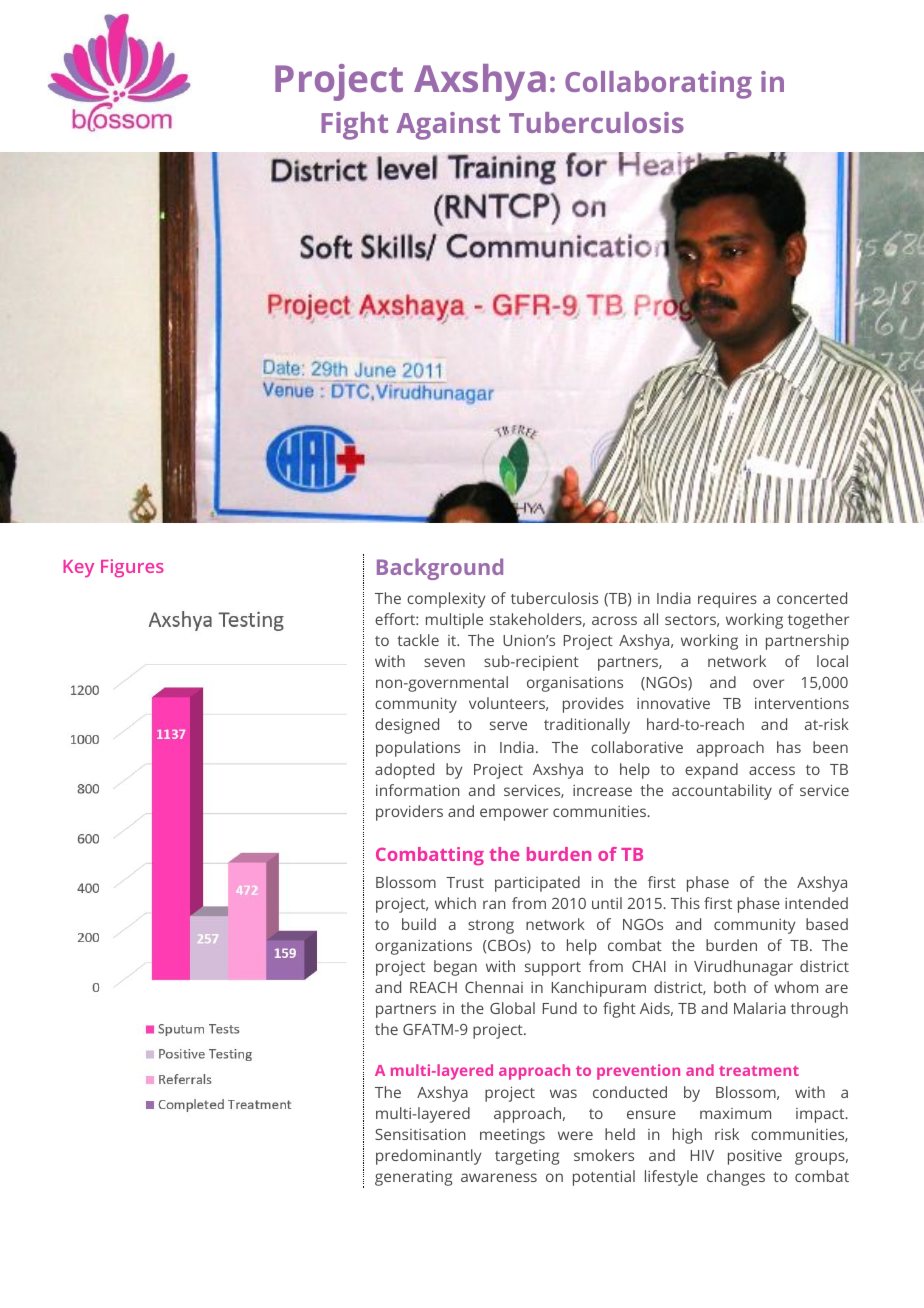 Image resolution: width=924 pixels, height=1308 pixels. Describe the element at coordinates (413, 1178) in the screenshot. I see `generating` at that location.
